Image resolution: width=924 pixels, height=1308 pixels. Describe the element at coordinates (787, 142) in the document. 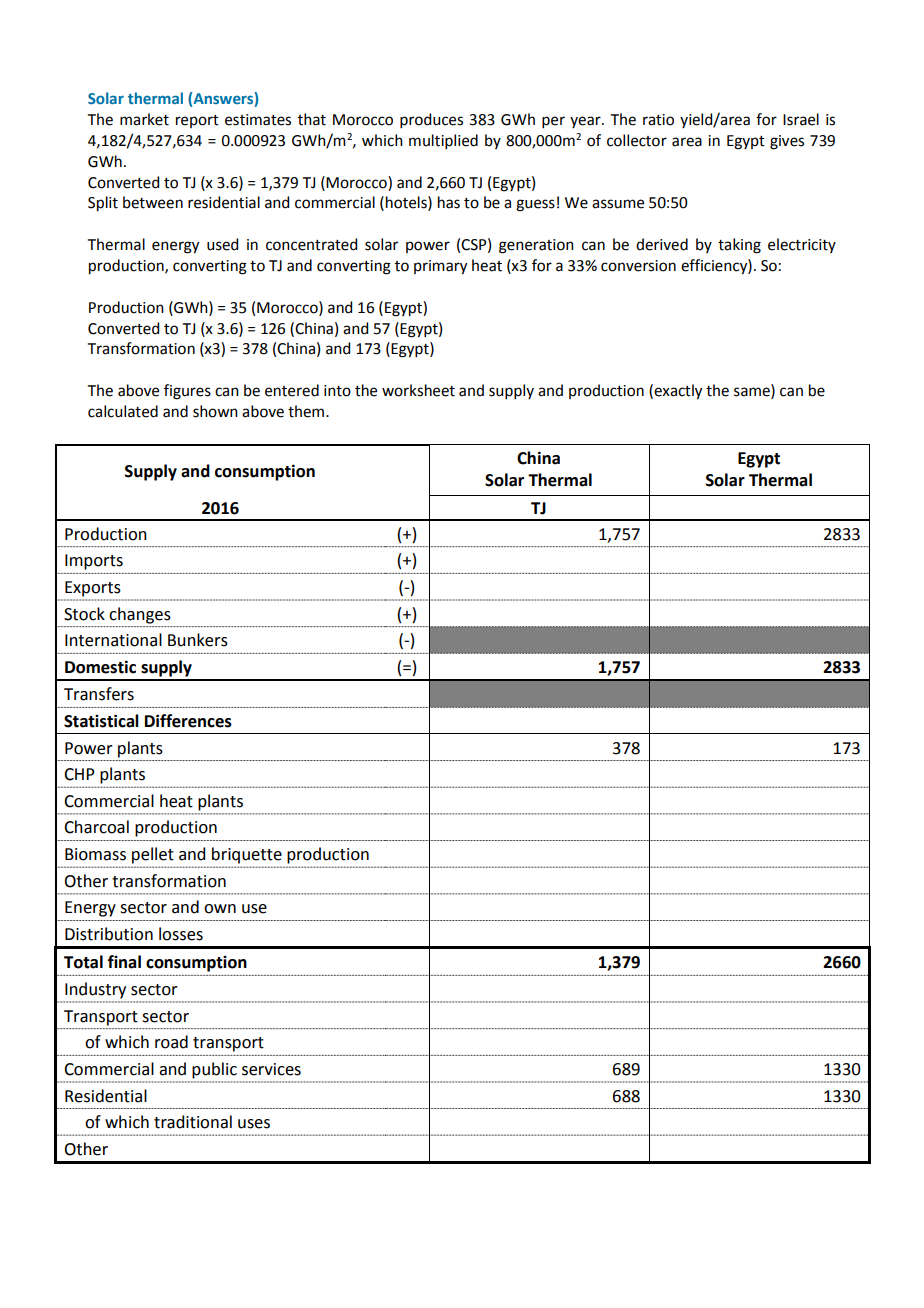

I see `gives` at that location.
